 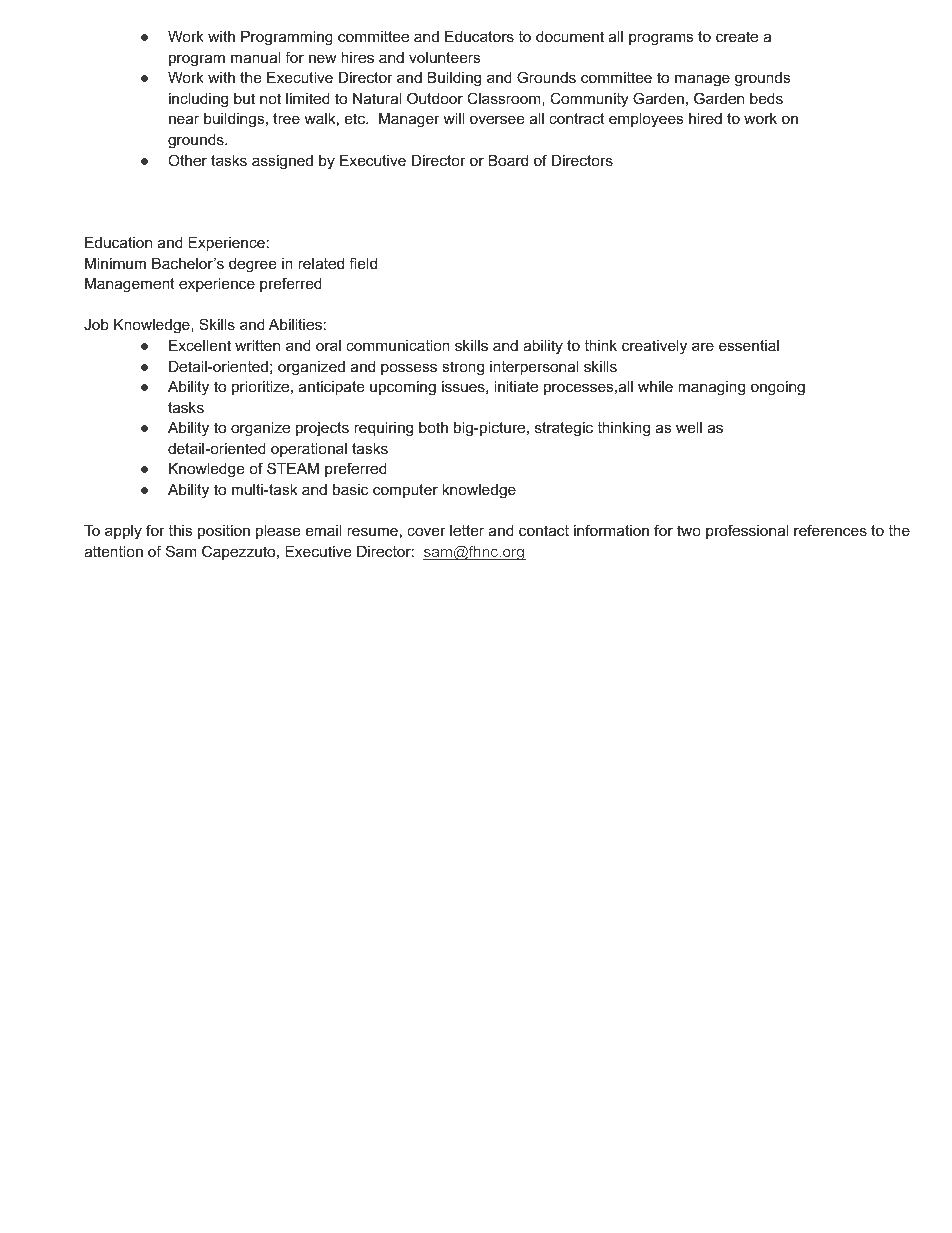 What do you see at coordinates (187, 160) in the image?
I see `Other` at bounding box center [187, 160].
